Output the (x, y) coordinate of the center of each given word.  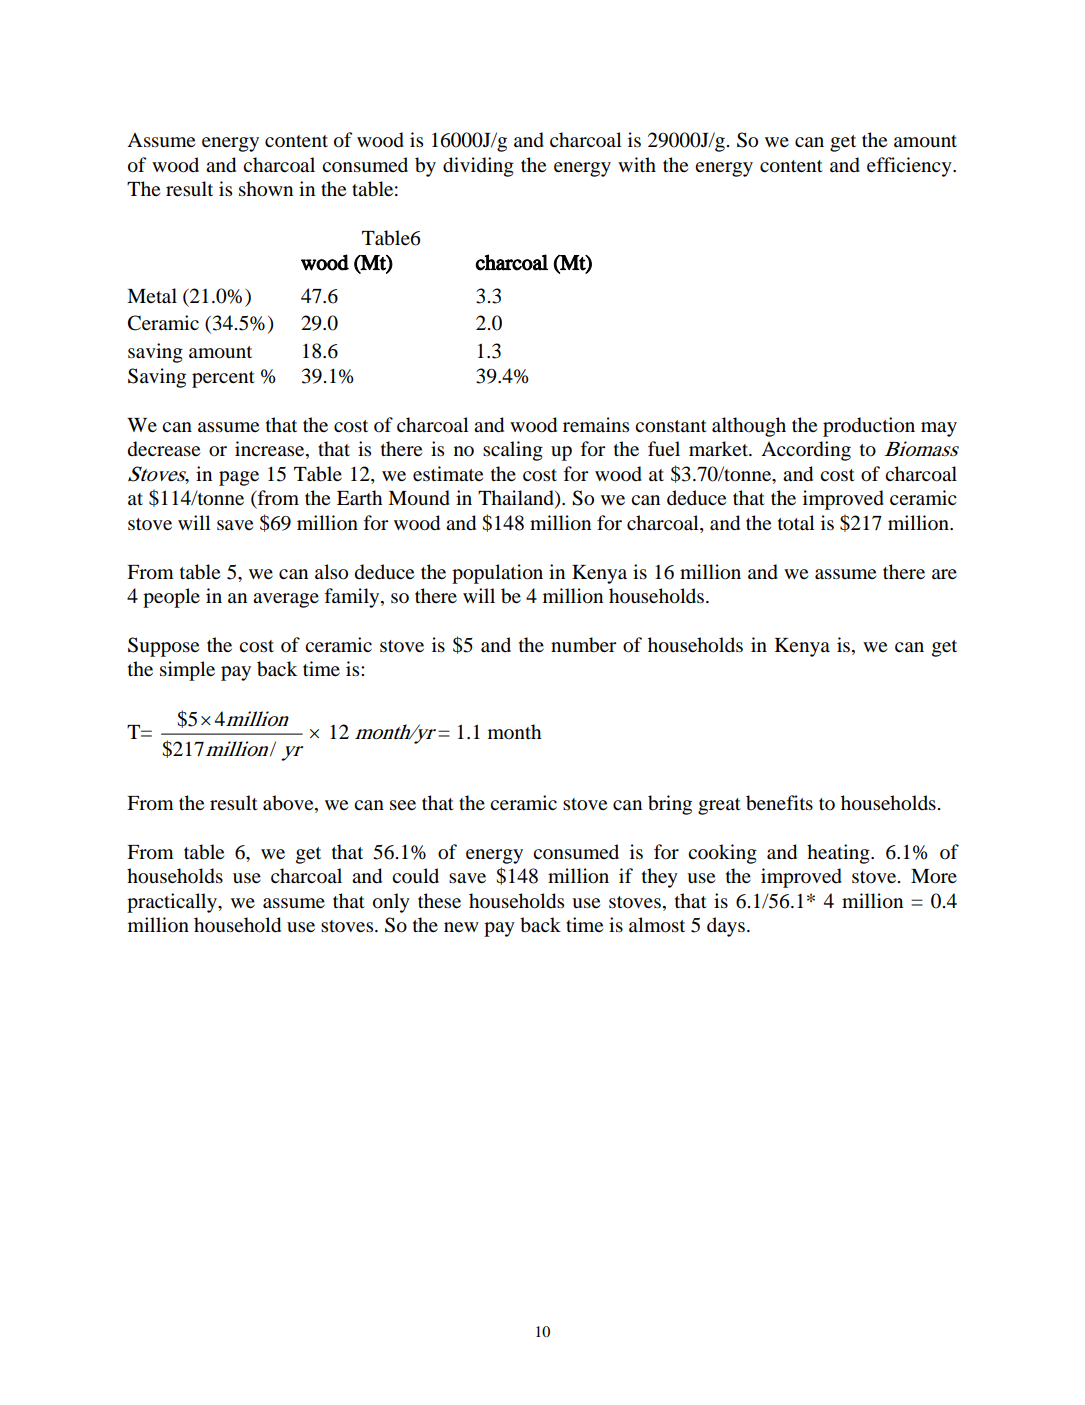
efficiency (910, 167)
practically (173, 903)
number (584, 645)
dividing (478, 167)
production (869, 427)
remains (596, 424)
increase (271, 450)
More (934, 876)
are (944, 574)
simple (187, 671)
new (461, 927)
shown (266, 189)
